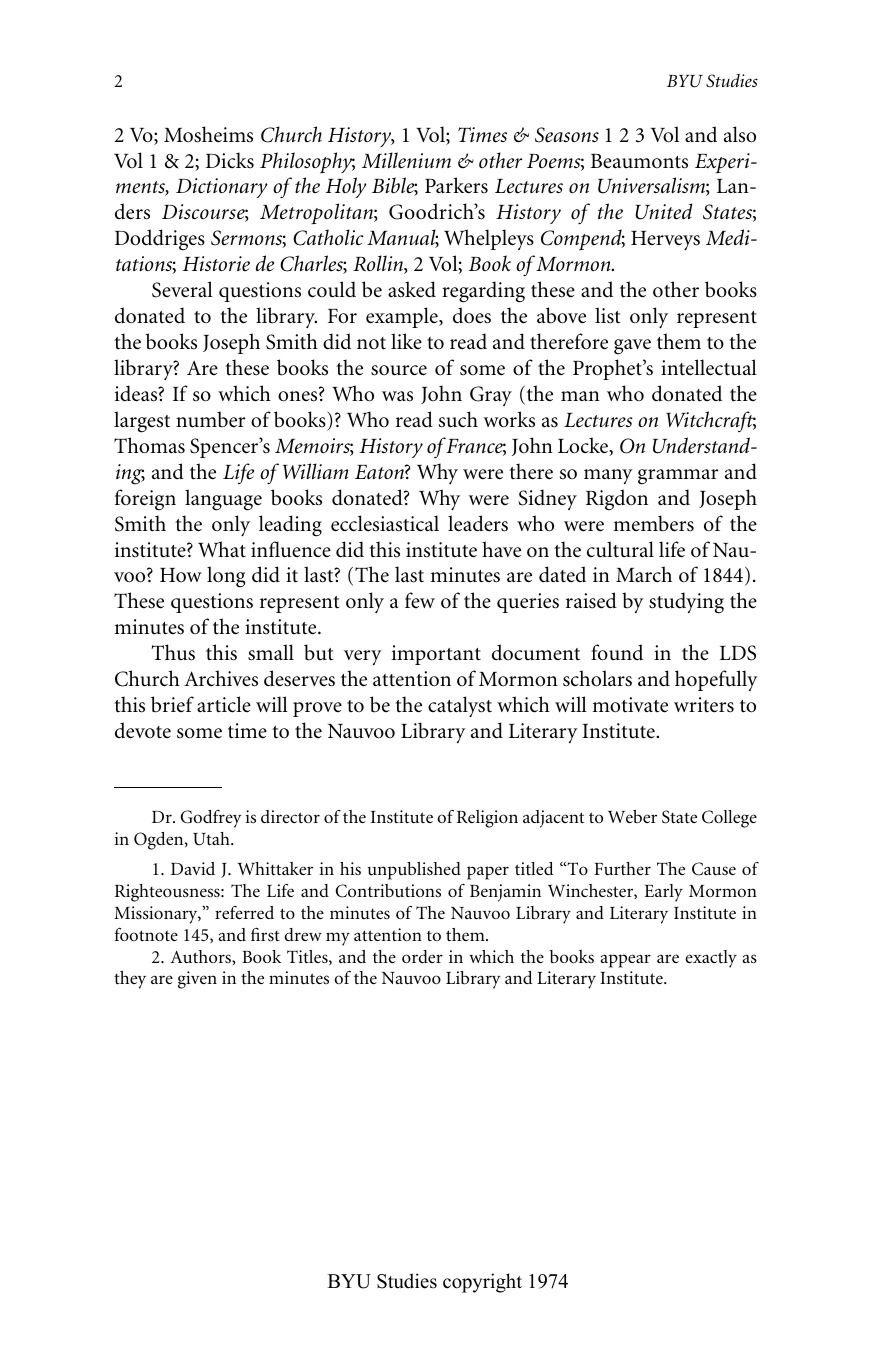  Describe the element at coordinates (422, 956) in the document. I see `order` at that location.
